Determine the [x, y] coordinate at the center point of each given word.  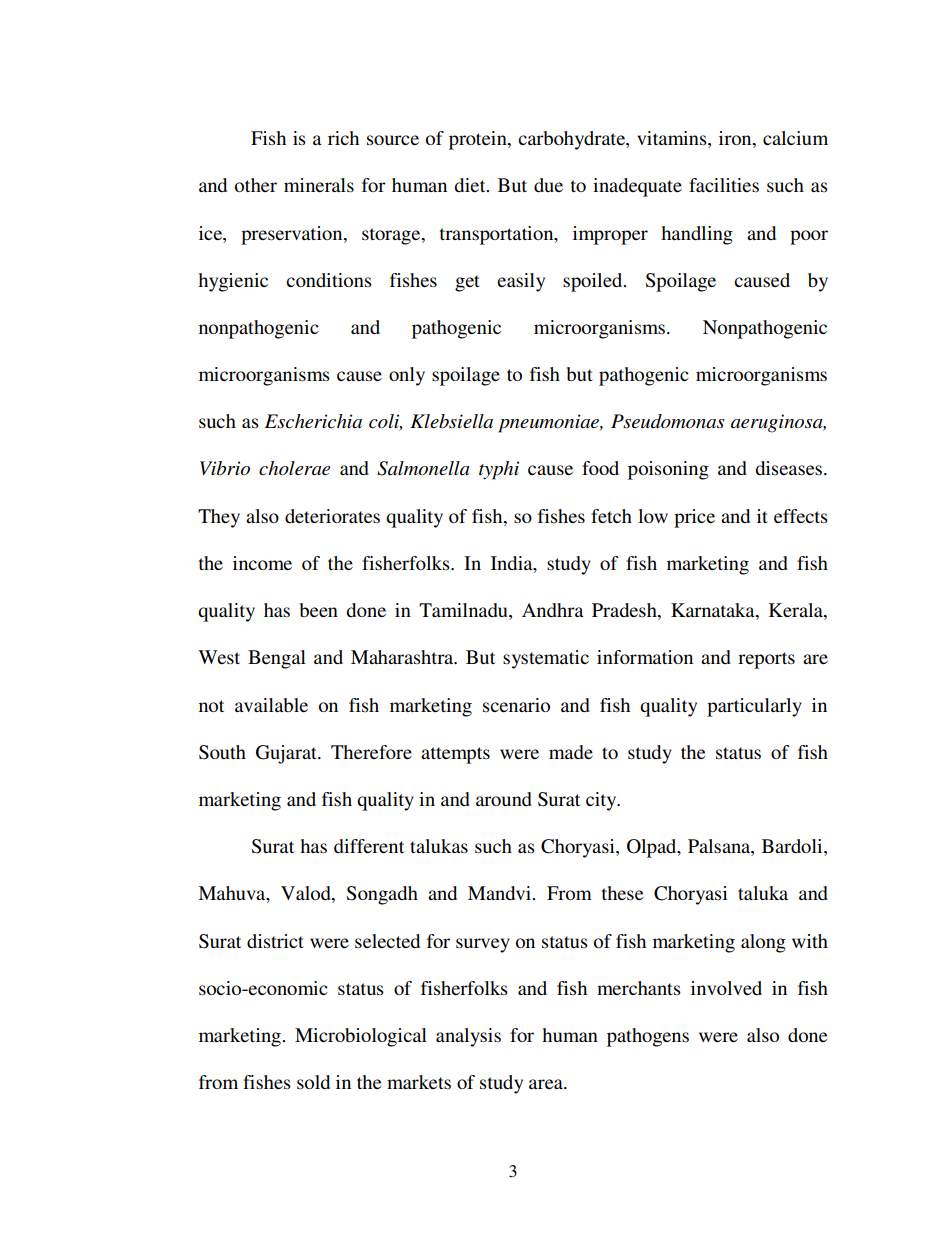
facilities [724, 185]
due [548, 185]
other [256, 185]
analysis [468, 1037]
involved [726, 988]
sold [313, 1082]
